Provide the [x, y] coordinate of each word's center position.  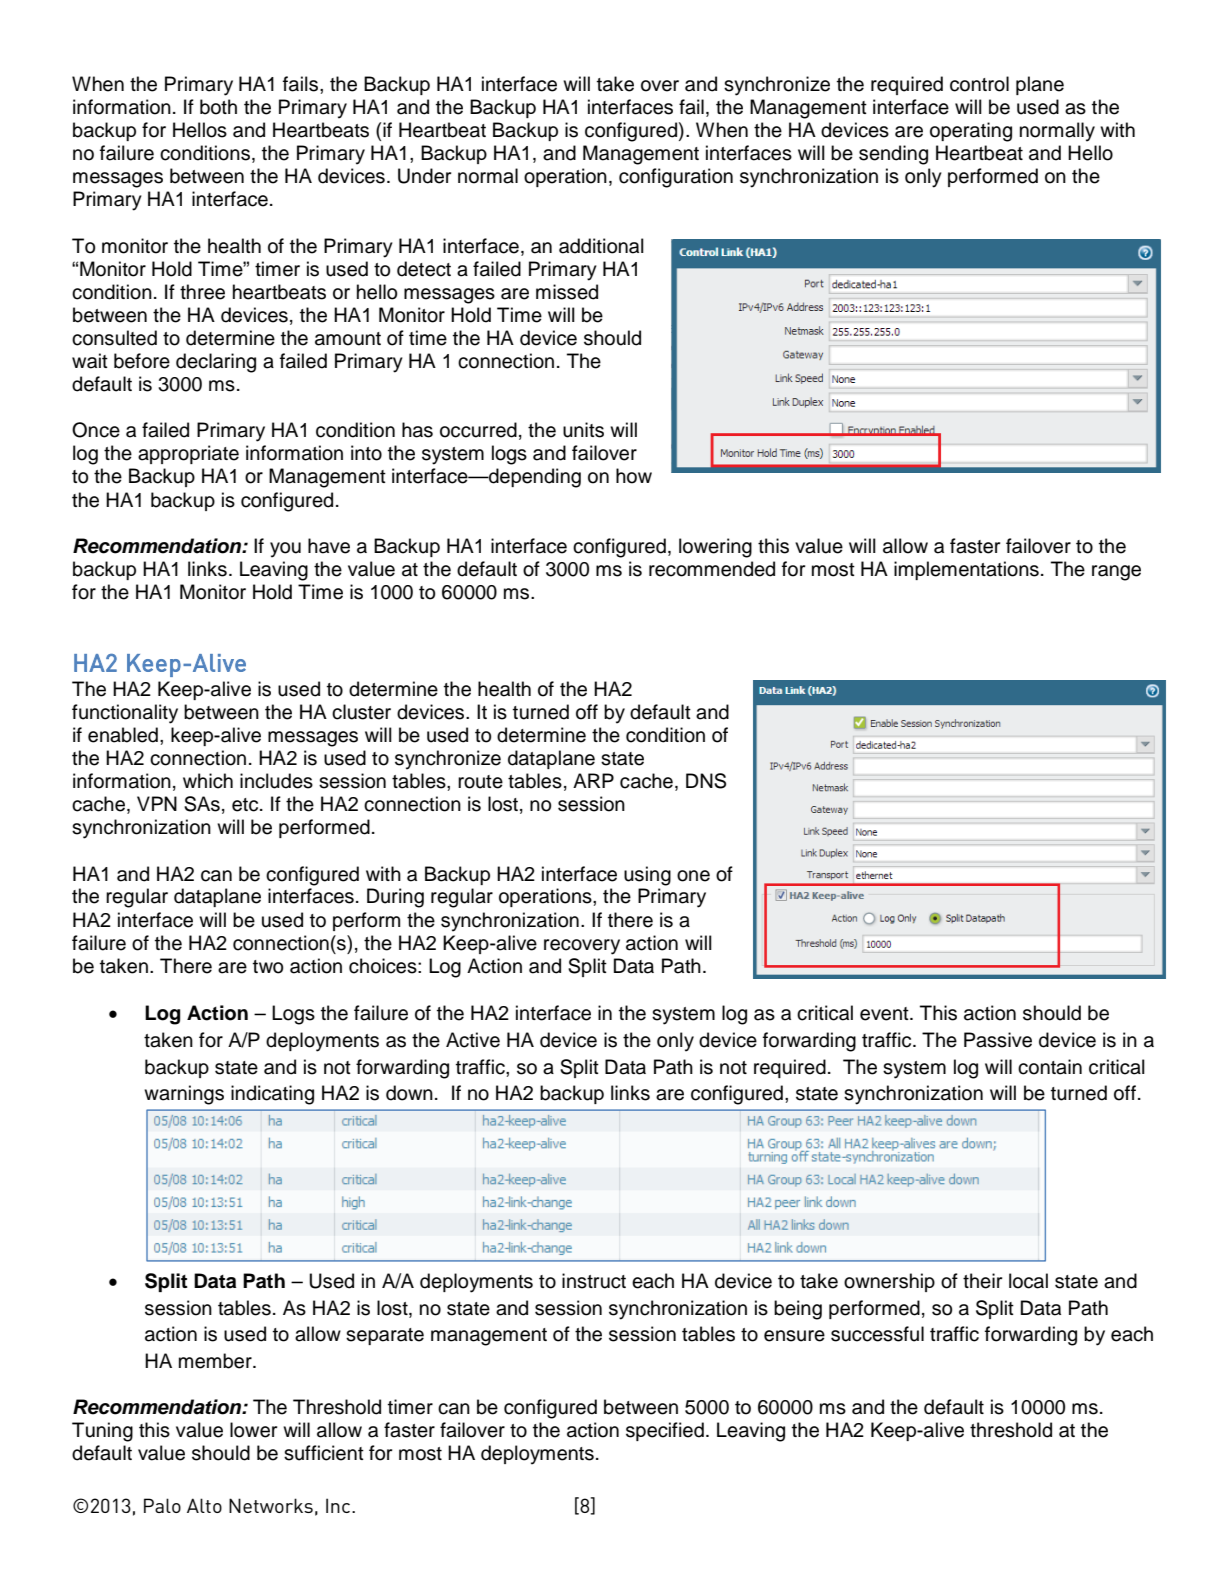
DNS [706, 781]
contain [1050, 1067]
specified [665, 1431]
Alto [204, 1505]
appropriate [188, 454]
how [634, 476]
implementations [966, 570]
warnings [184, 1095]
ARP [593, 780]
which [208, 781]
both [218, 107]
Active [473, 1040]
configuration [676, 178]
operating [971, 132]
